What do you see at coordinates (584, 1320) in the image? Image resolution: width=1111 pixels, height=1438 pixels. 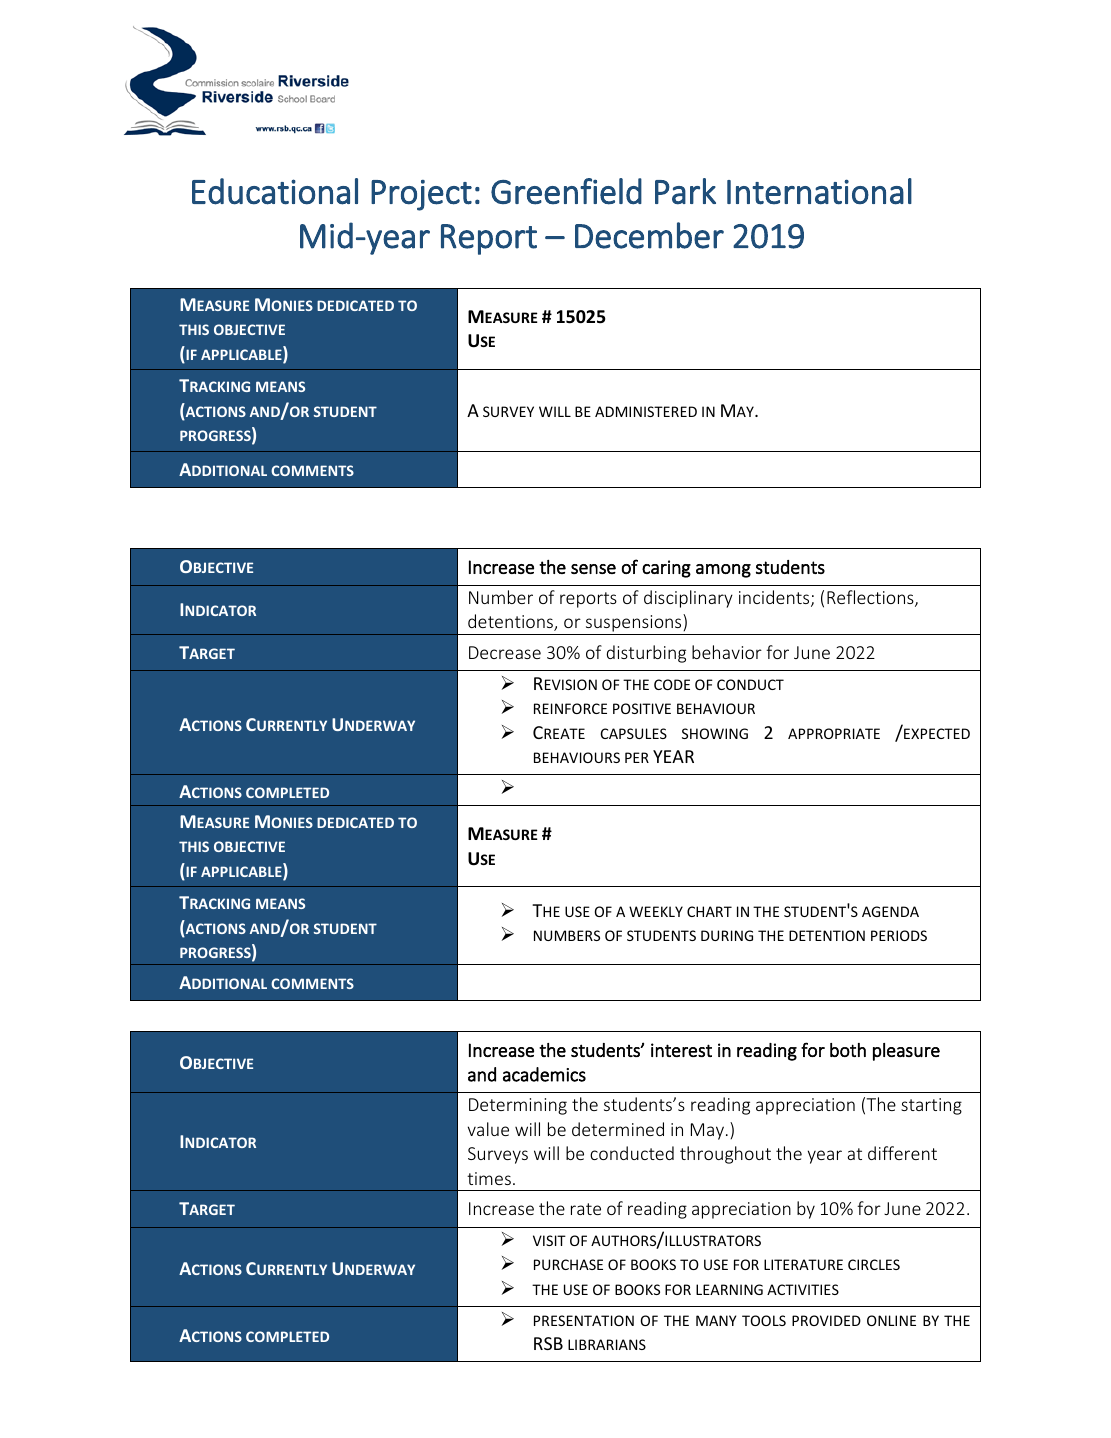 I see `PRESENTATION` at bounding box center [584, 1320].
